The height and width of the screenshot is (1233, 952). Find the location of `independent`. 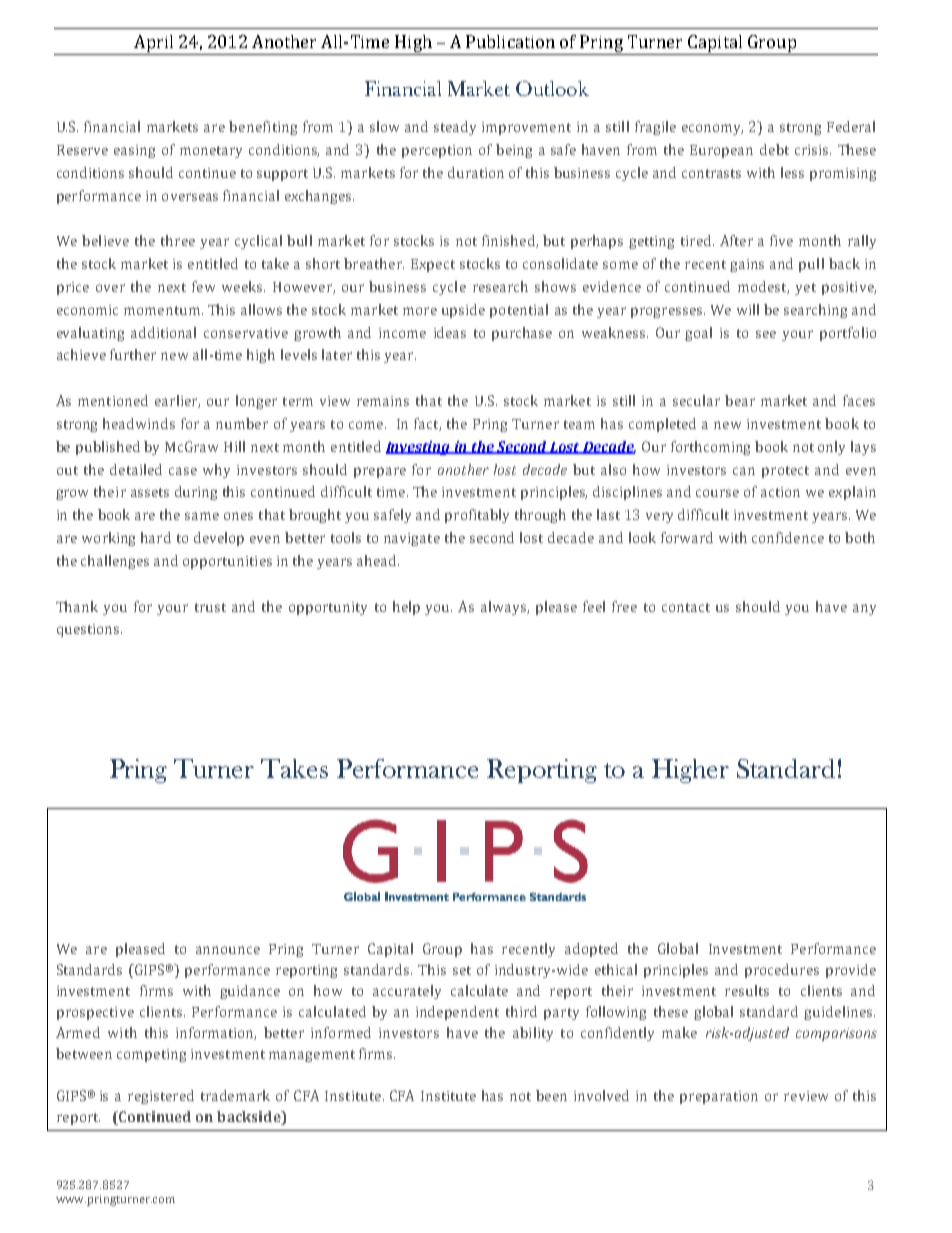

independent is located at coordinates (457, 1013).
